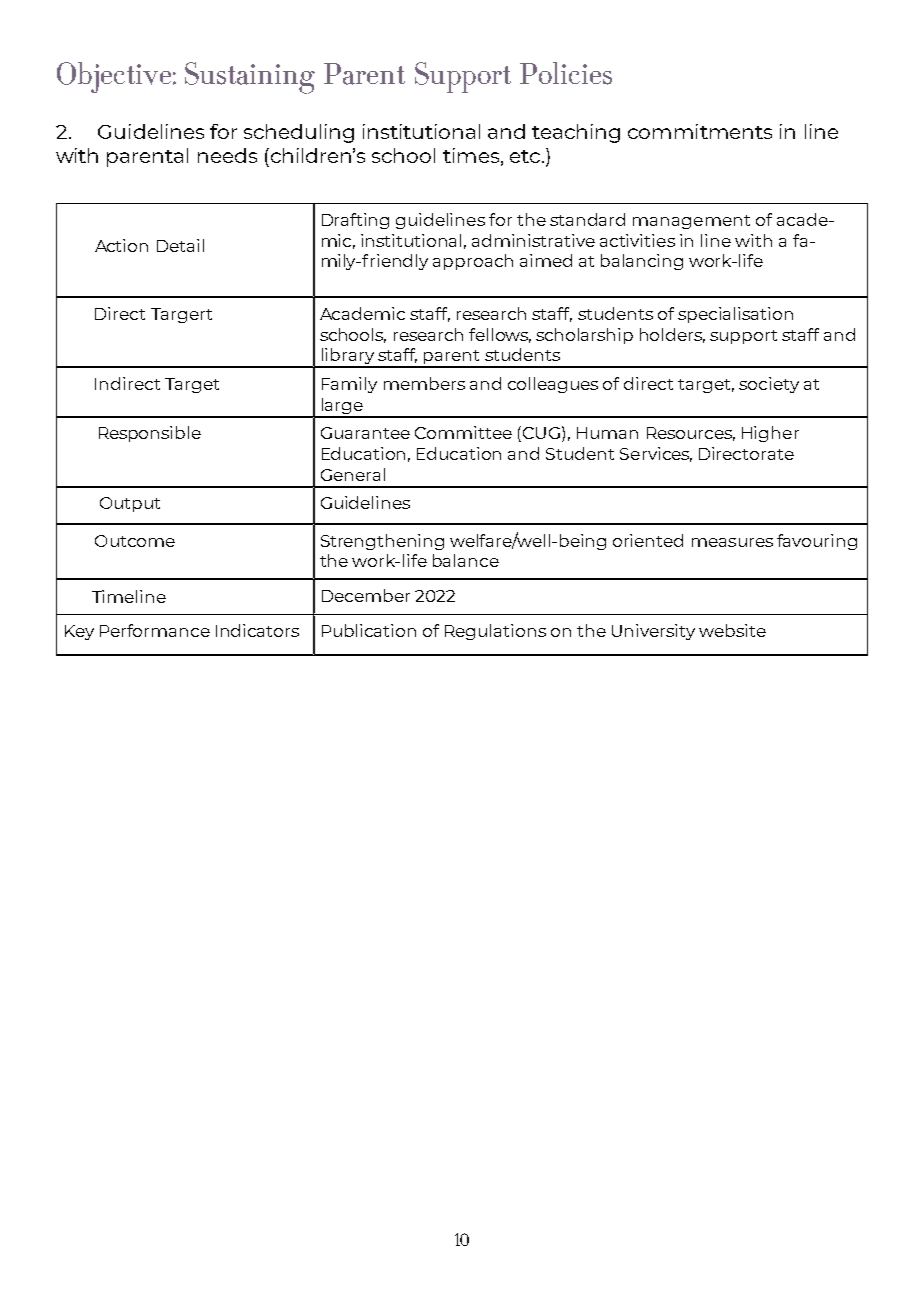 This screenshot has height=1308, width=924. Describe the element at coordinates (347, 357) in the screenshot. I see `library` at that location.
